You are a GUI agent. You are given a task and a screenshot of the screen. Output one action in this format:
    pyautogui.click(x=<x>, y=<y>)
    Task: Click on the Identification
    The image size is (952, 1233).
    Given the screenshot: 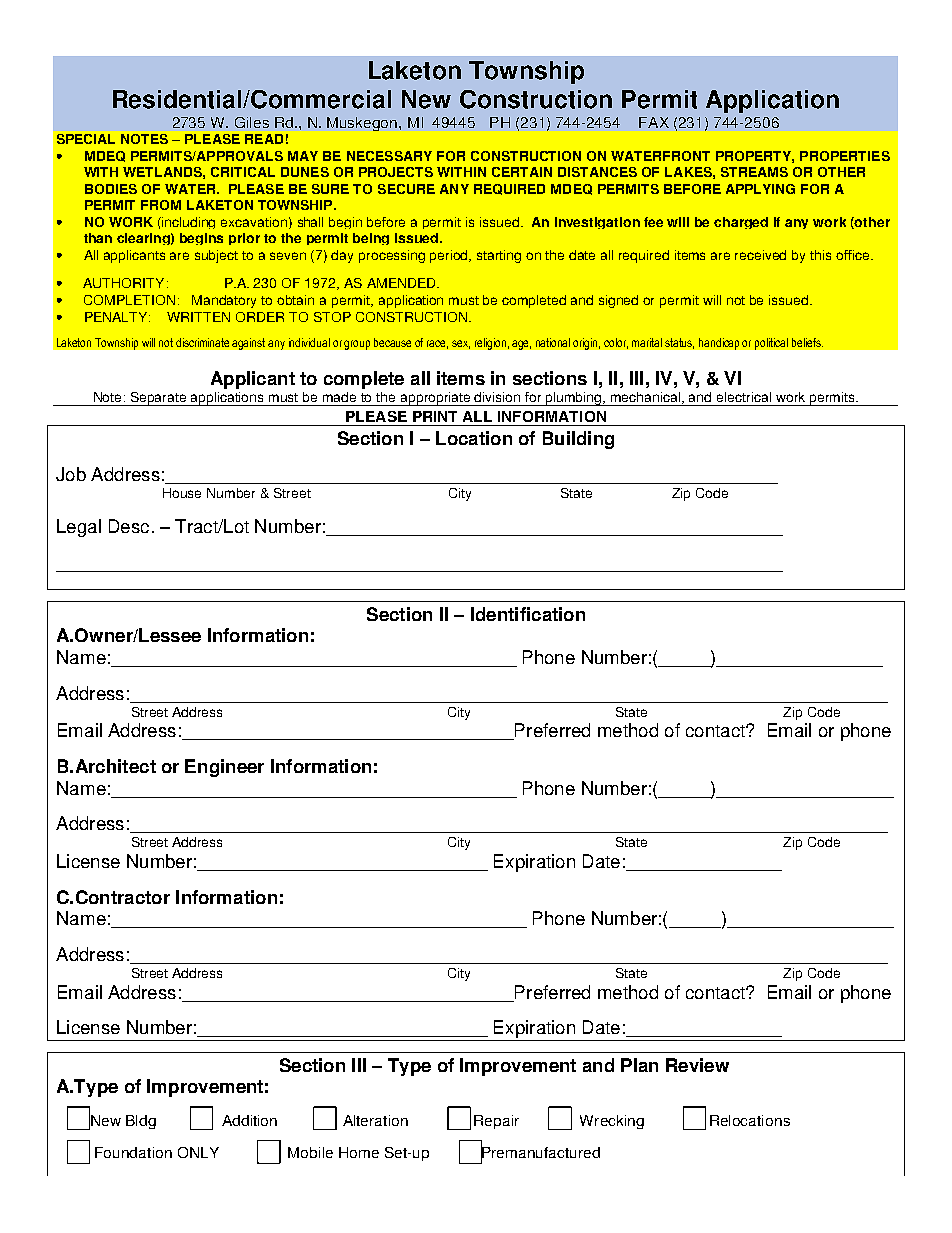 What is the action you would take?
    pyautogui.click(x=528, y=614)
